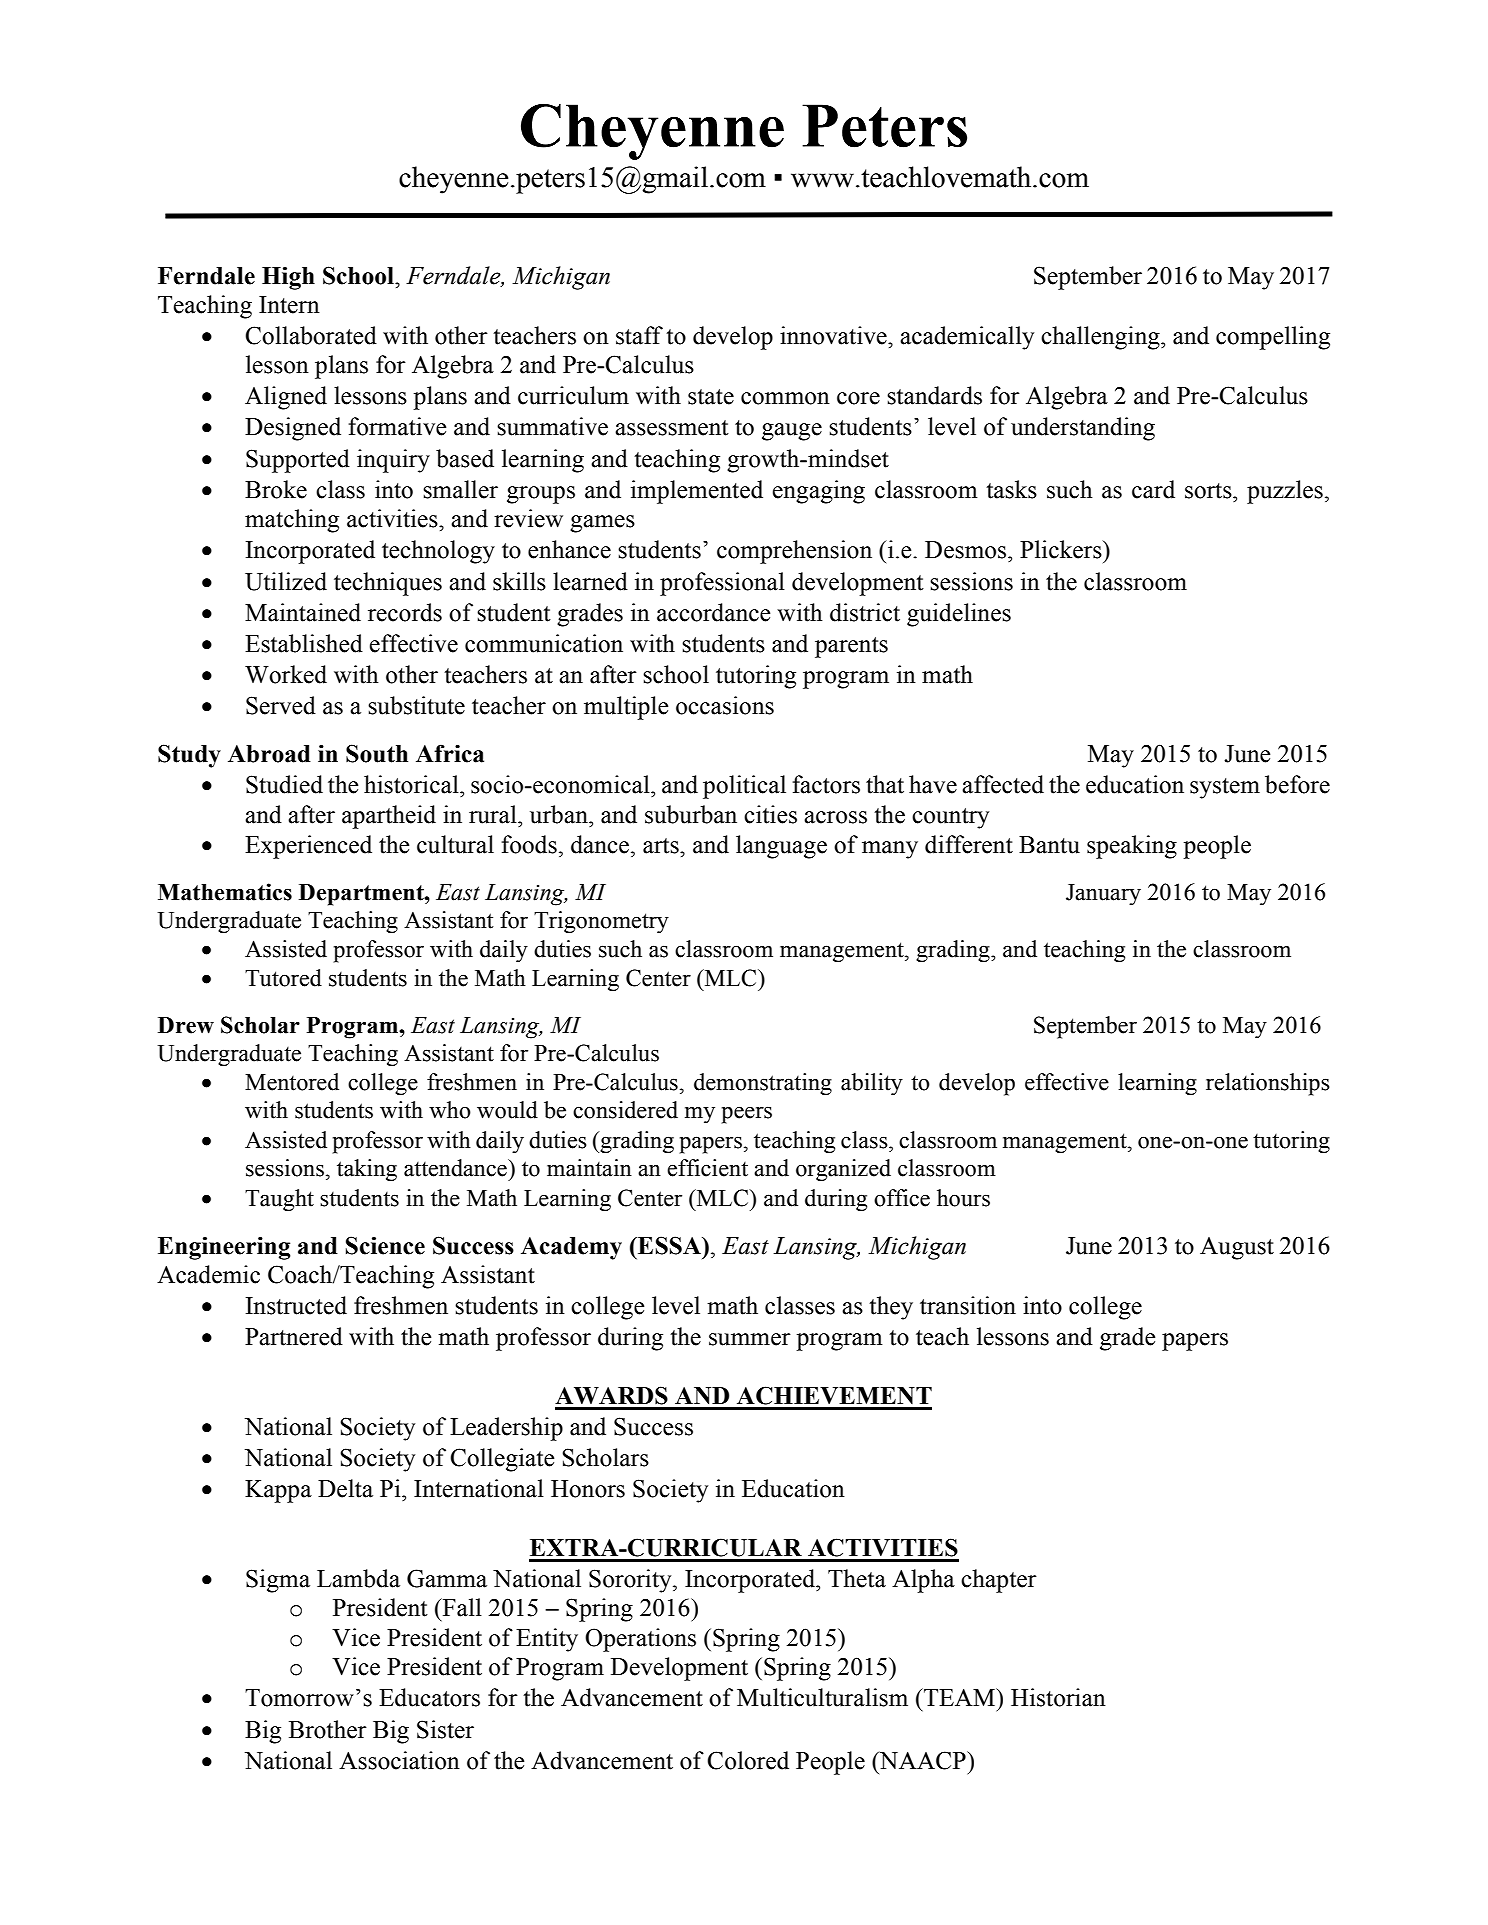  I want to click on Historian, so click(1058, 1697).
